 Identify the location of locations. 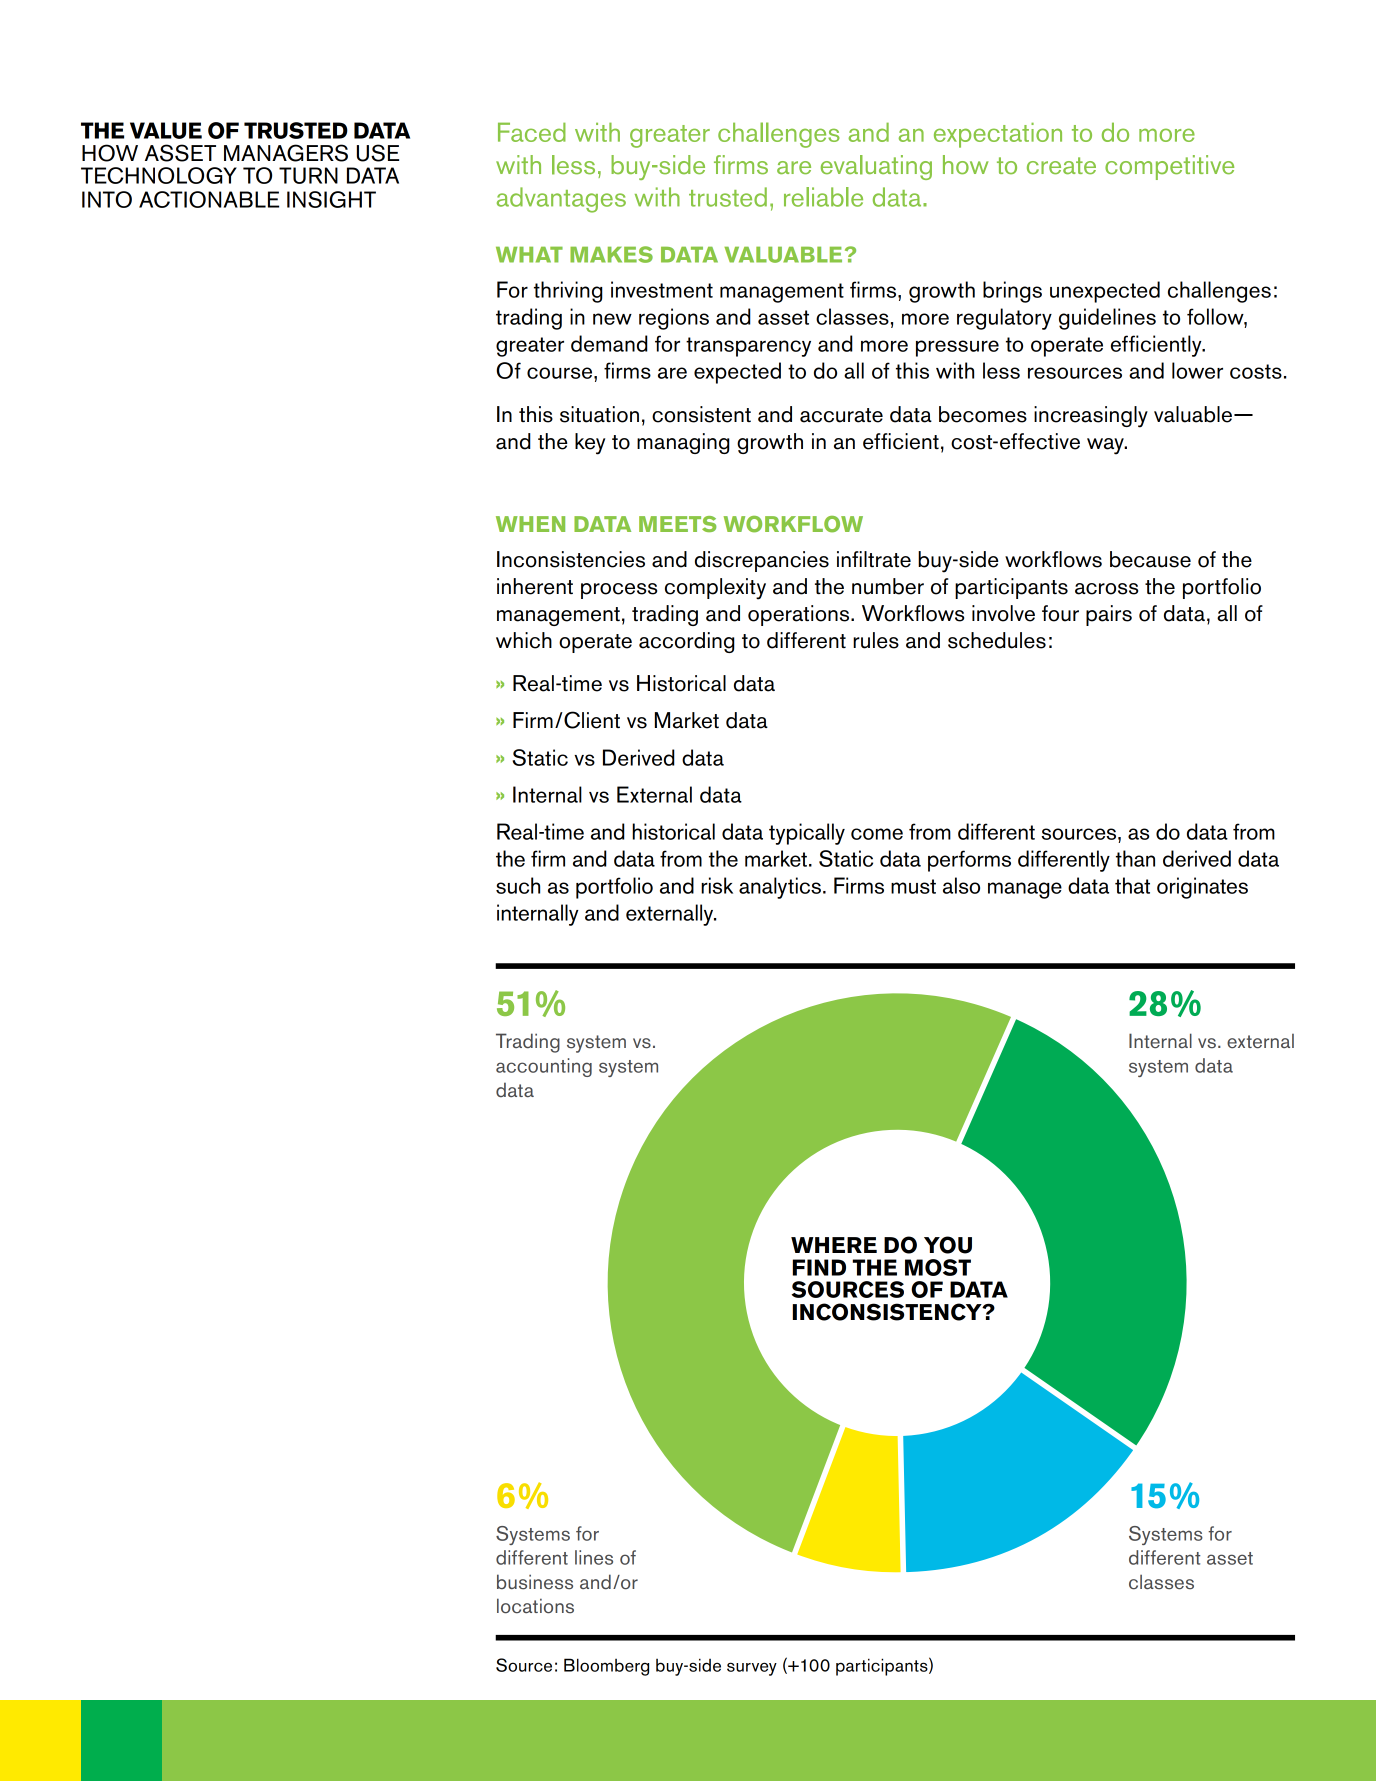
(535, 1606).
